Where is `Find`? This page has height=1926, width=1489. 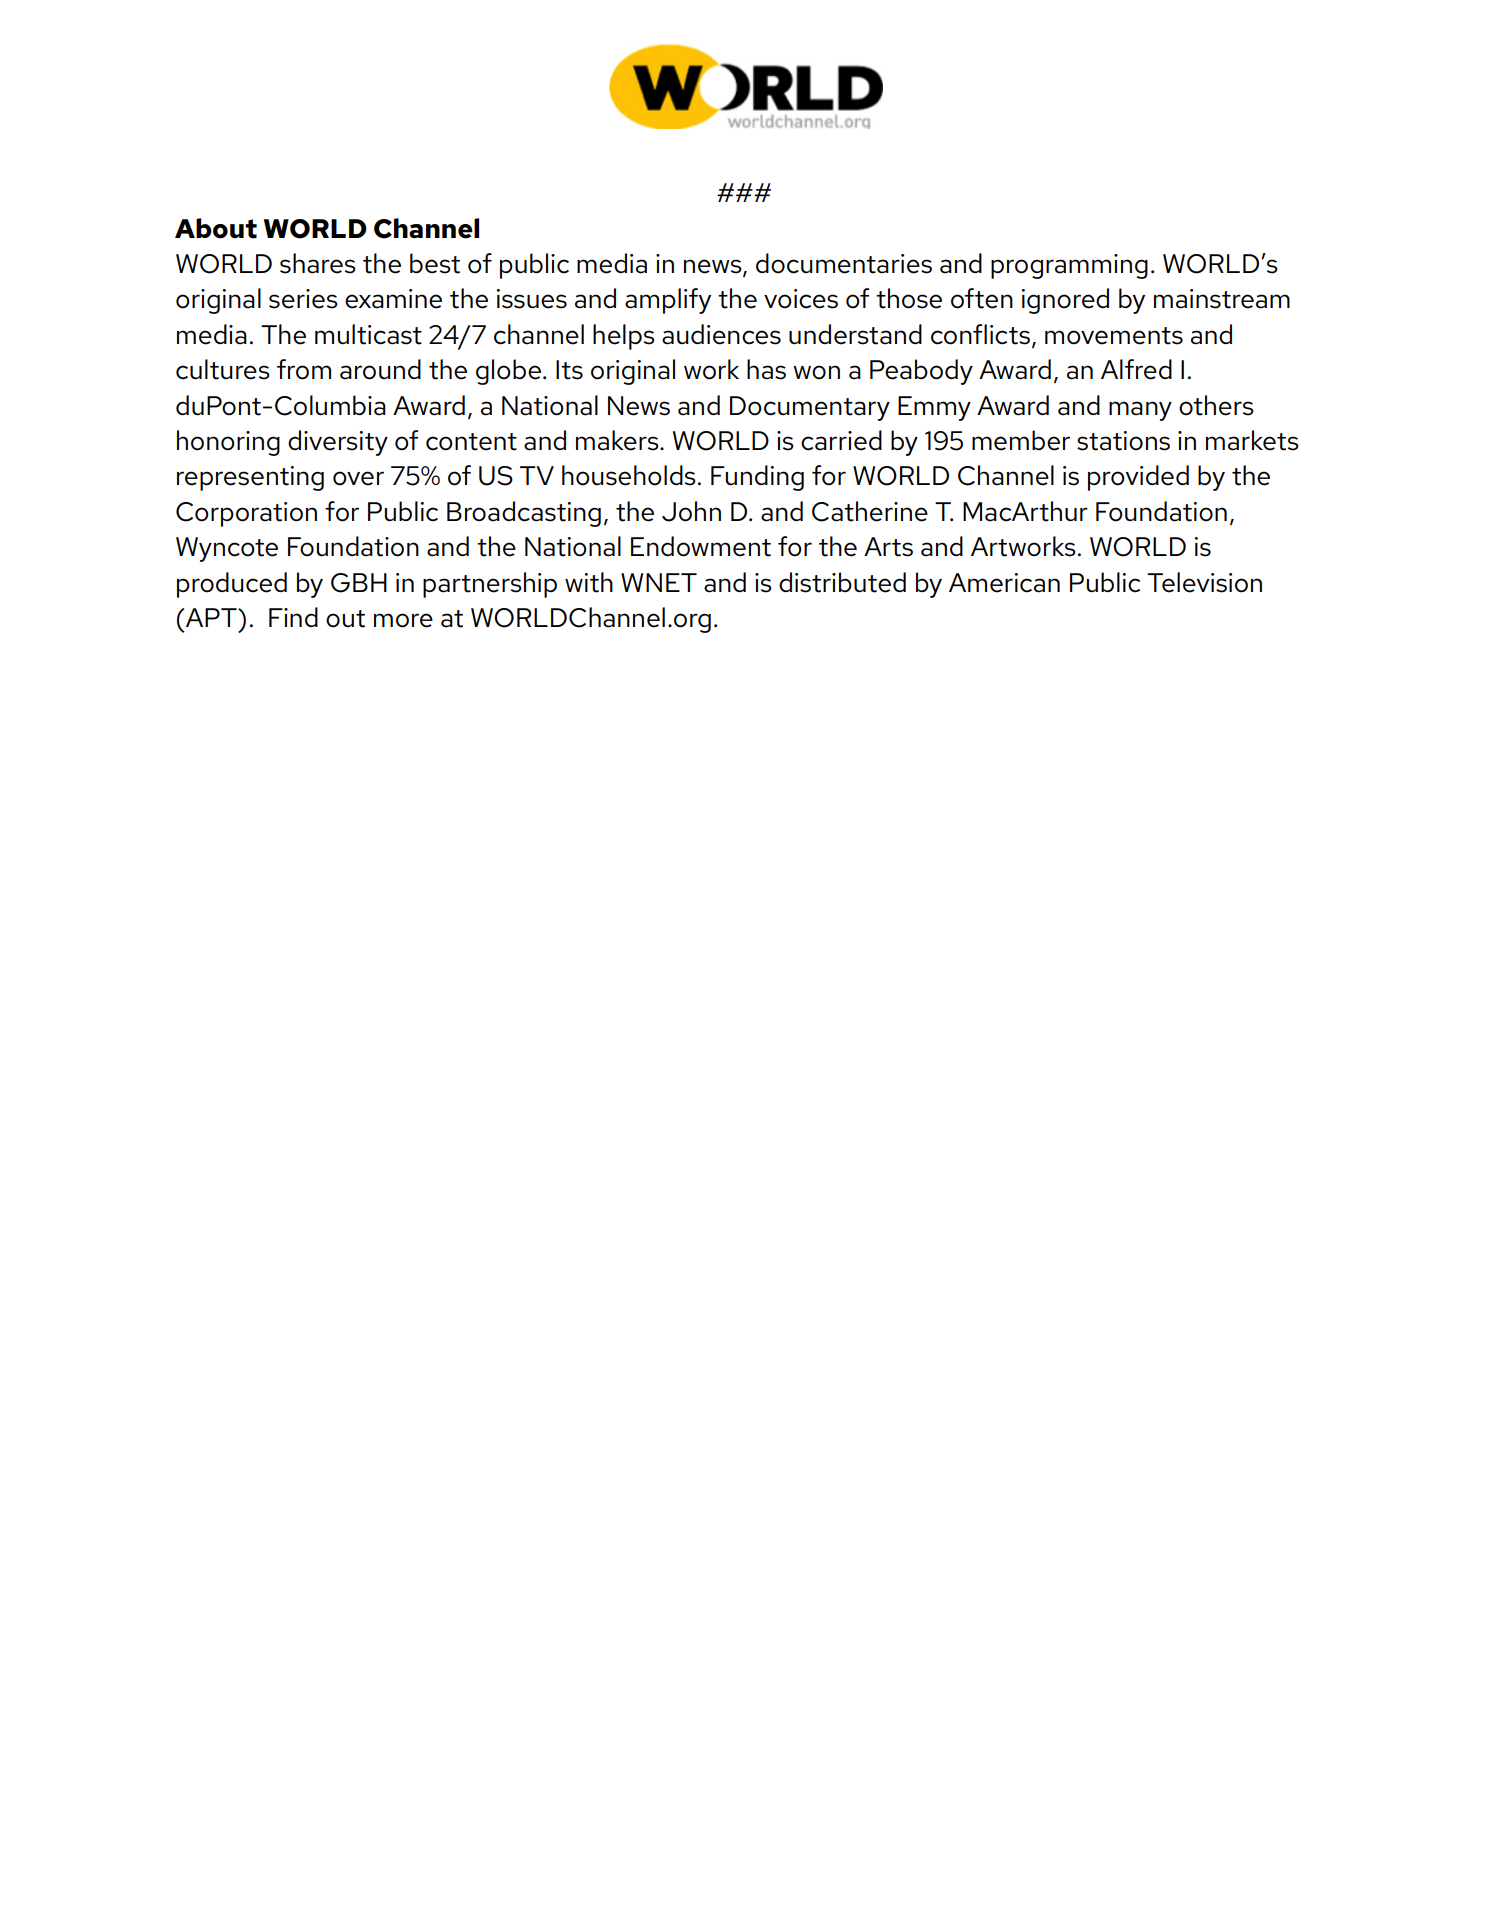
Find is located at coordinates (293, 617).
